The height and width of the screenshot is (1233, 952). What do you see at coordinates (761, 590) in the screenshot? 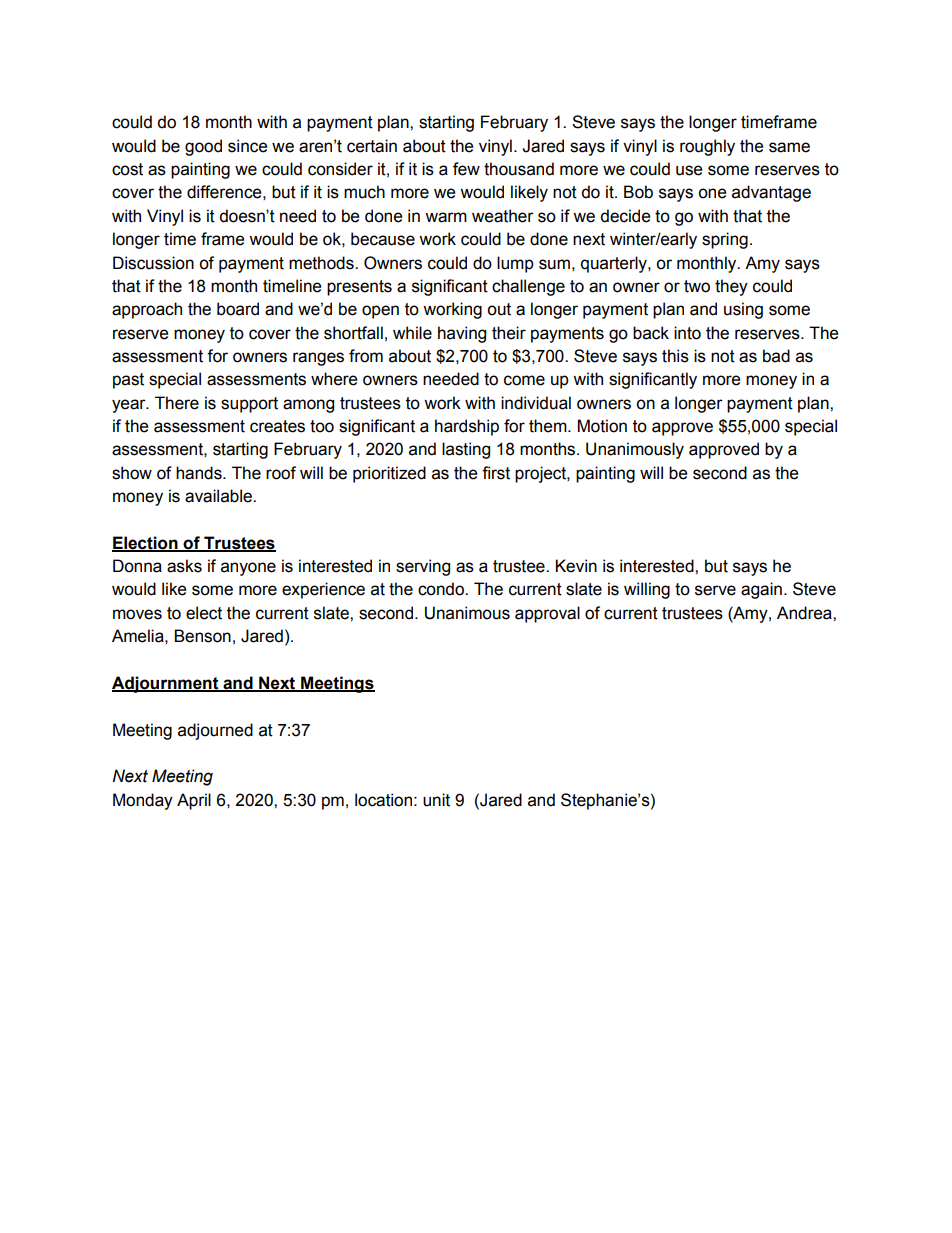
I see `again` at bounding box center [761, 590].
